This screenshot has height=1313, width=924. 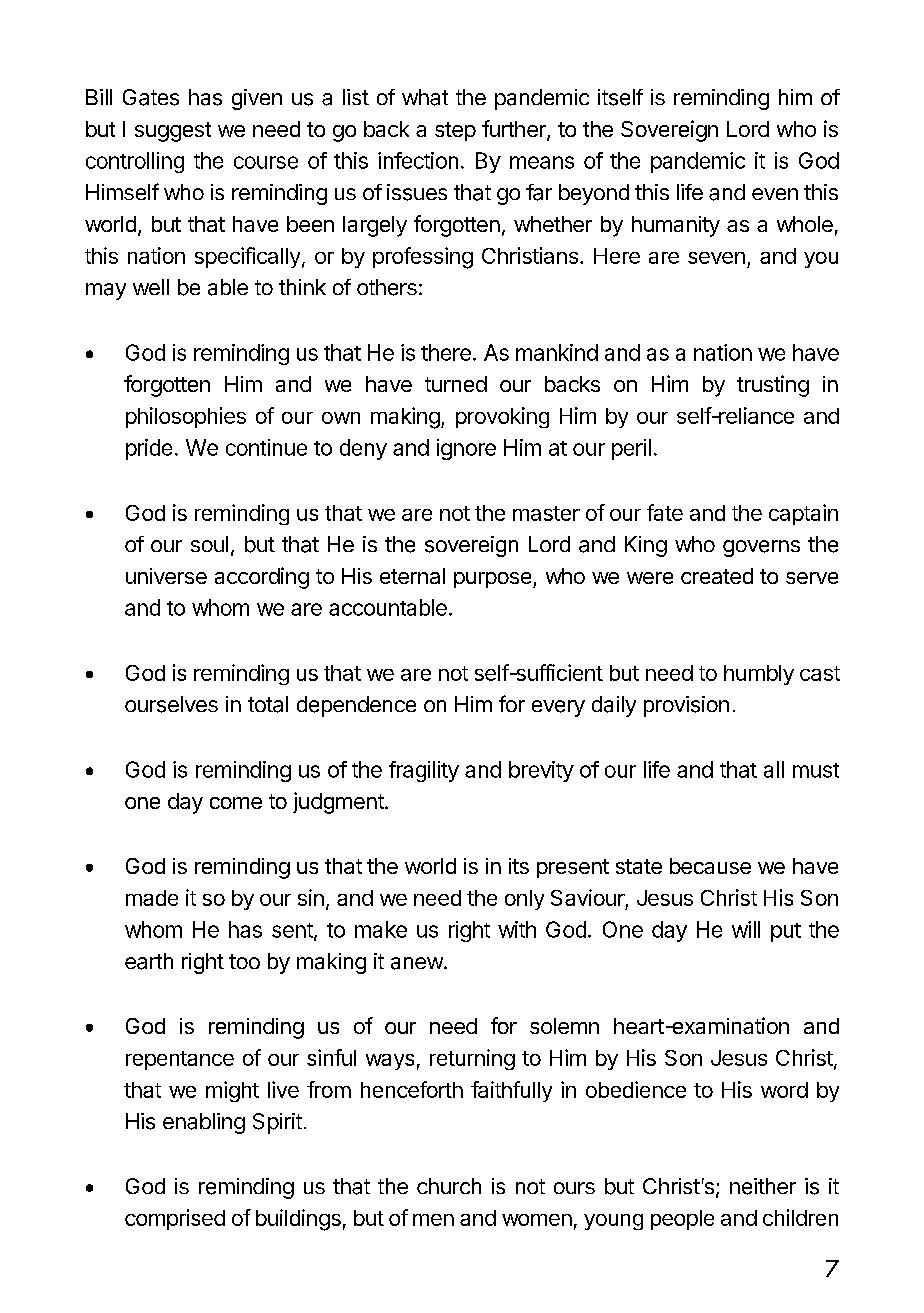 I want to click on with, so click(x=517, y=929).
